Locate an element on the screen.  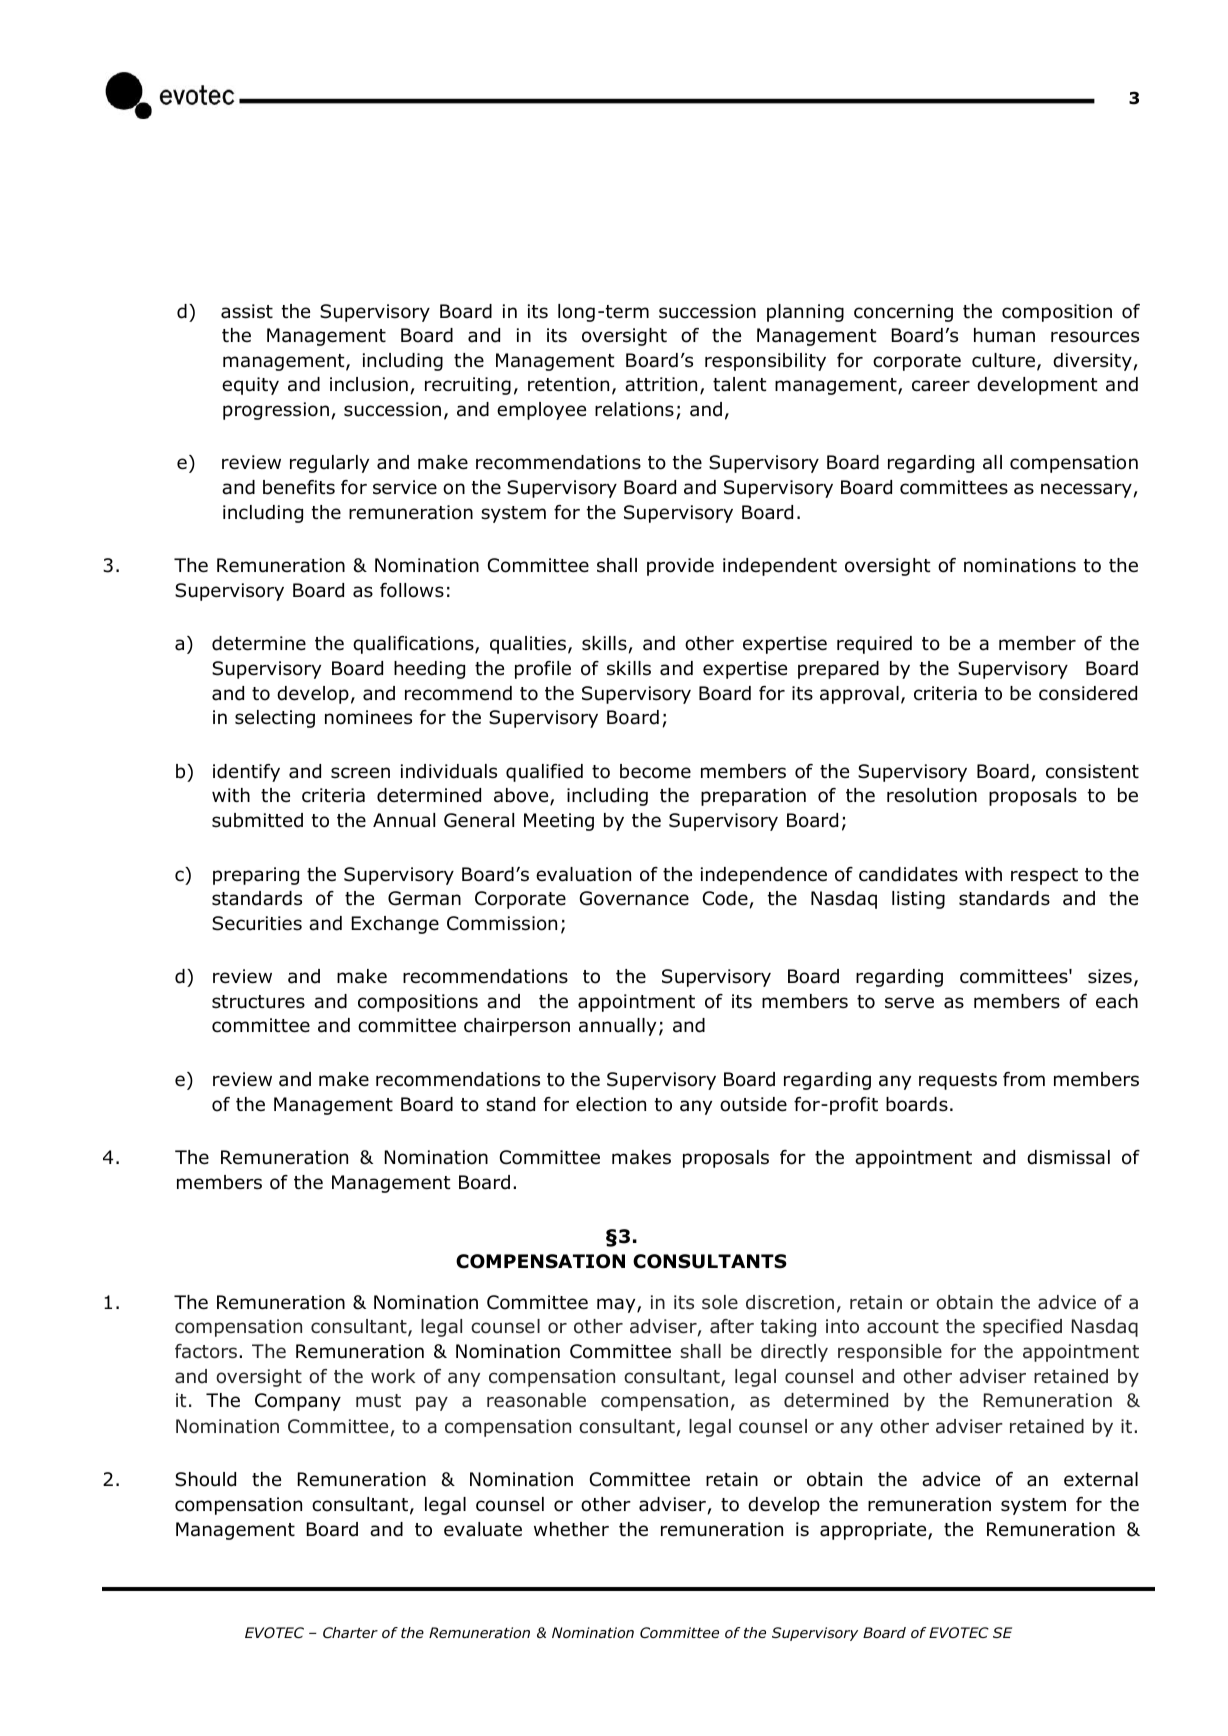
whether is located at coordinates (571, 1529).
